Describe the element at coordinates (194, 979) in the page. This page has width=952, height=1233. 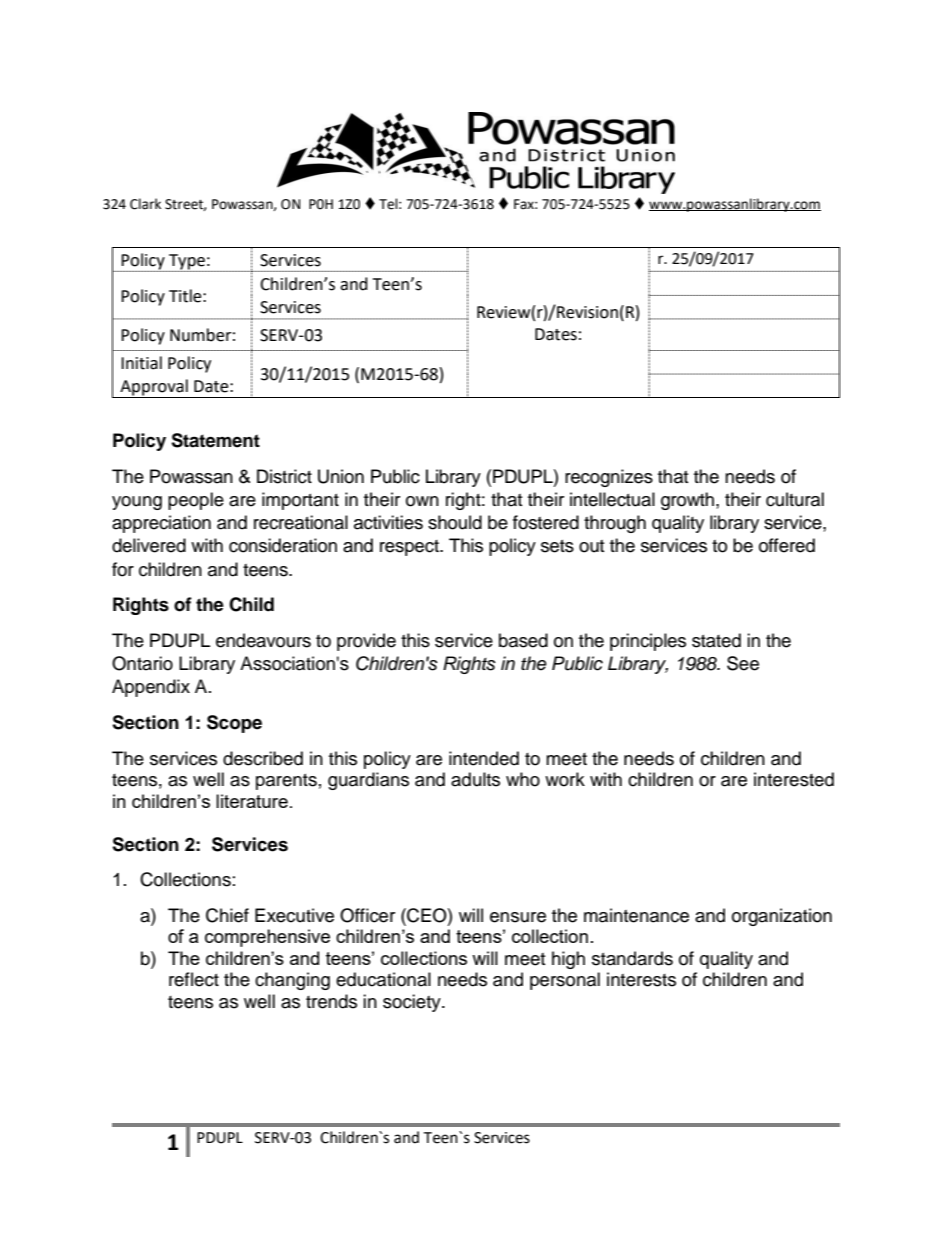
I see `reflect` at that location.
